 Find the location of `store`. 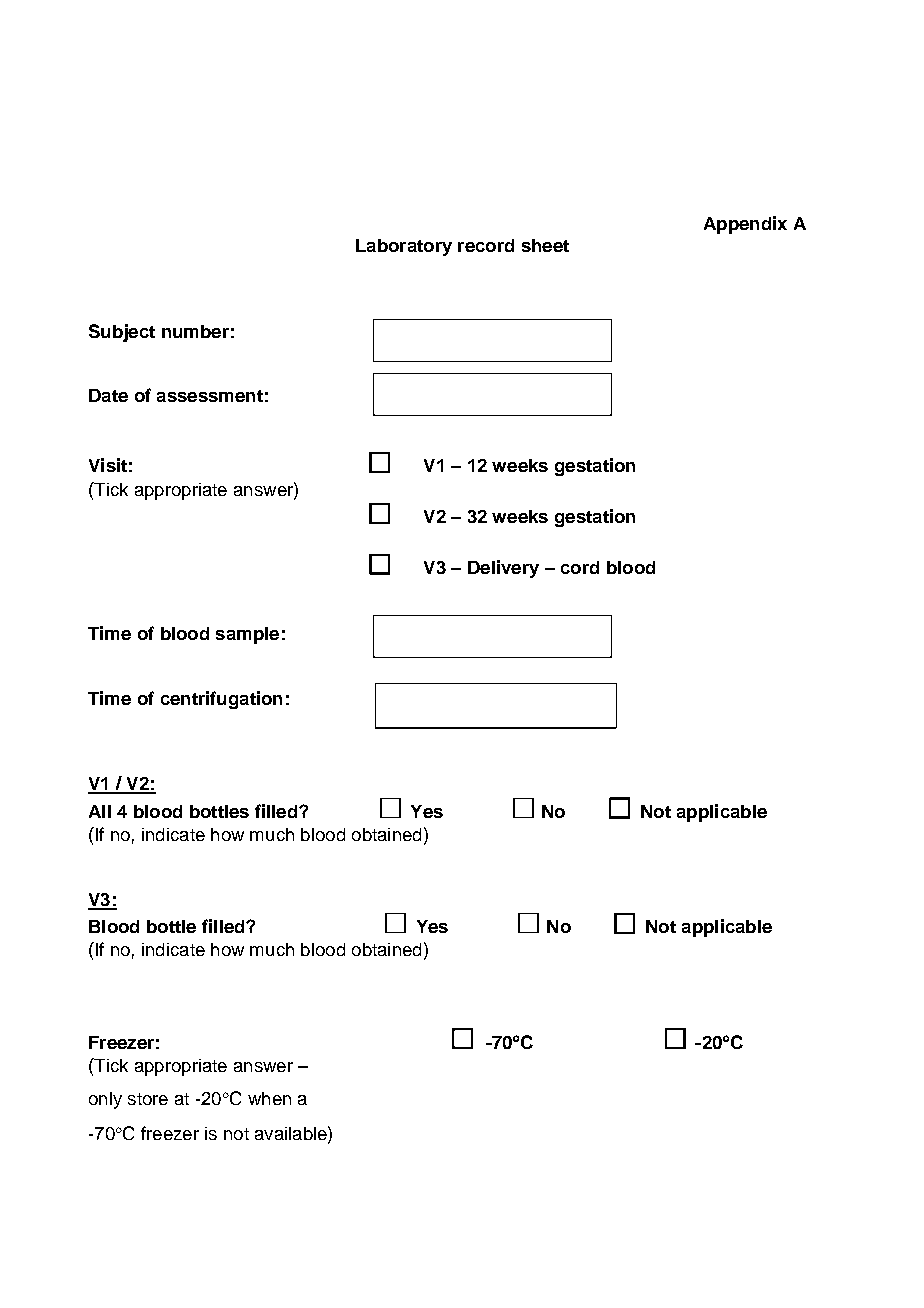

store is located at coordinates (148, 1099).
